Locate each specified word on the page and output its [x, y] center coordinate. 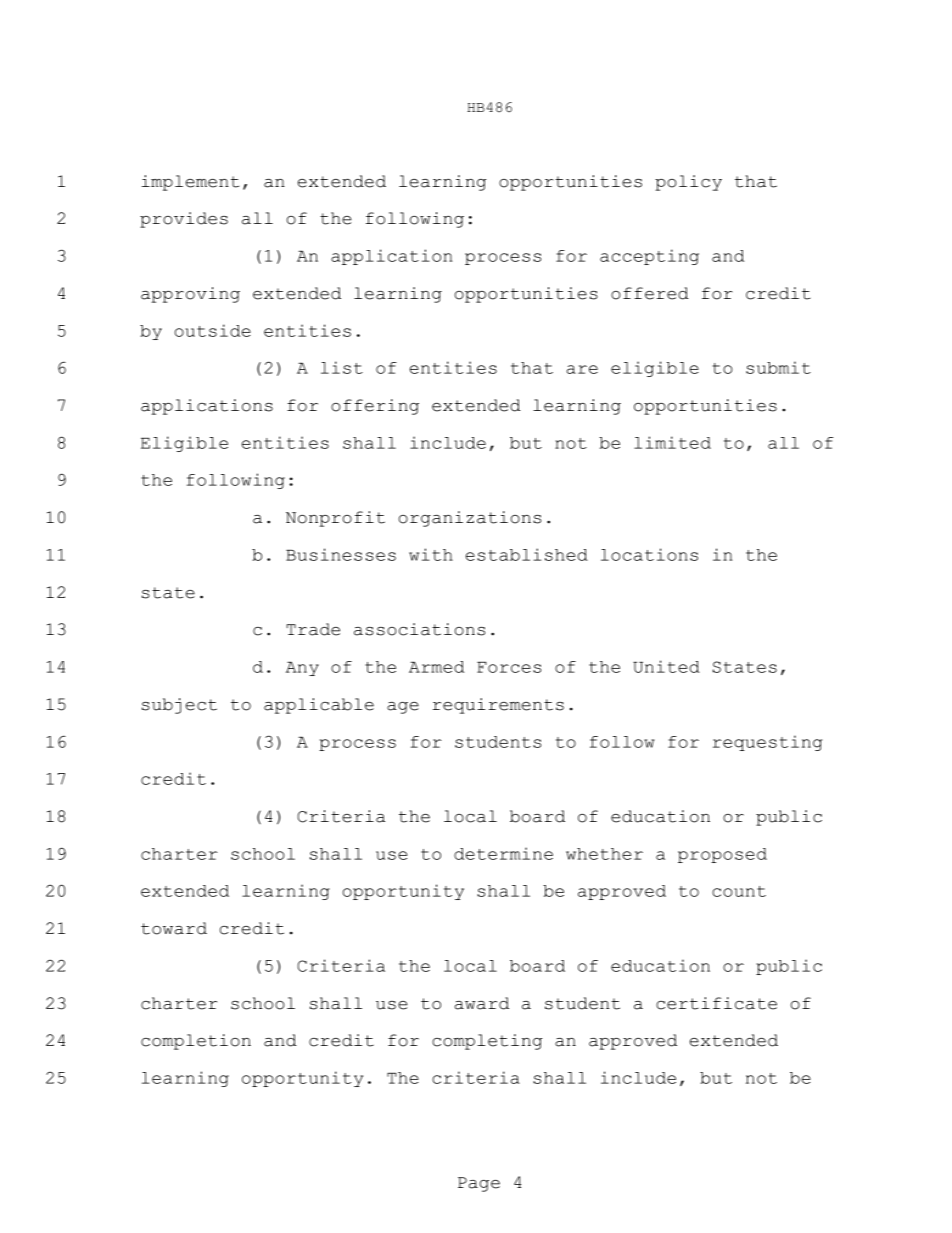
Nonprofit [335, 519]
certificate [716, 1003]
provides [184, 220]
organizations [470, 519]
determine [503, 853]
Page [479, 1184]
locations [649, 554]
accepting [649, 257]
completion [196, 1042]
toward [174, 928]
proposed [722, 855]
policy [688, 183]
